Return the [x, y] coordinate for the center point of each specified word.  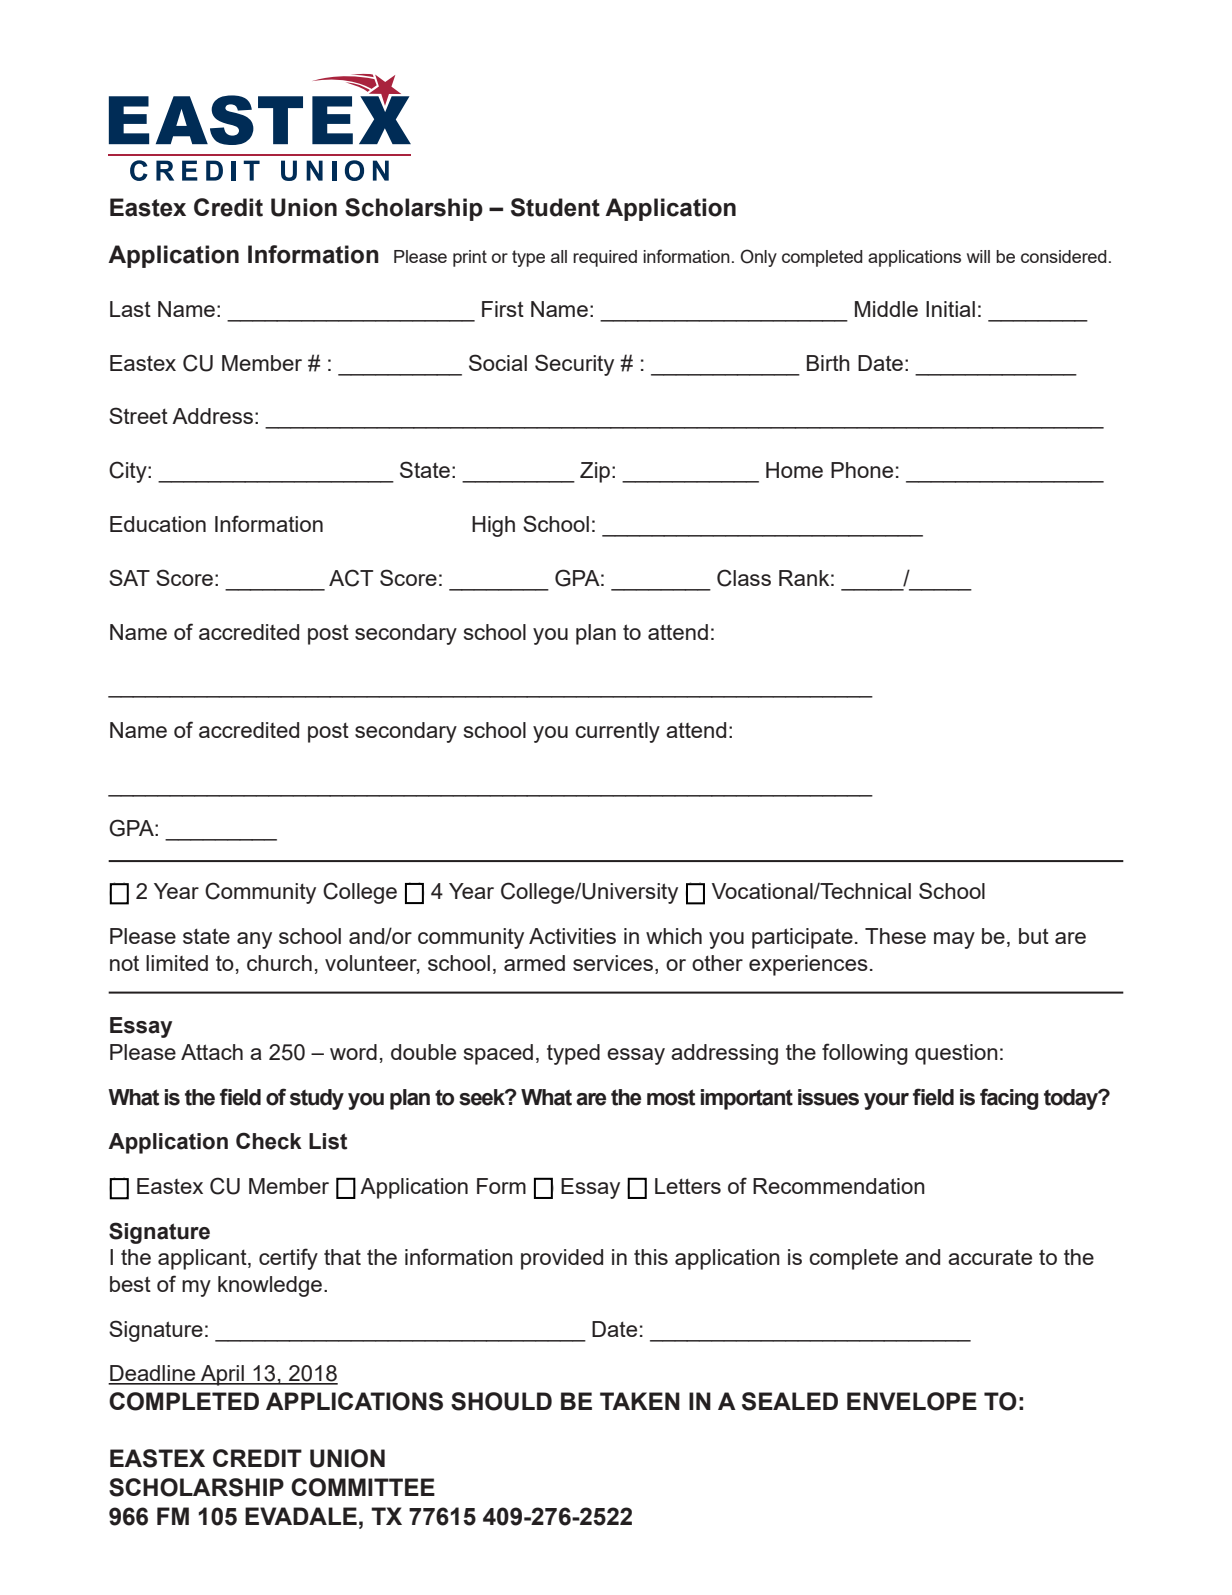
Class [744, 578]
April [222, 1375]
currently [617, 732]
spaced [498, 1054]
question [956, 1054]
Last [130, 309]
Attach [212, 1052]
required [605, 258]
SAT [129, 577]
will [978, 256]
